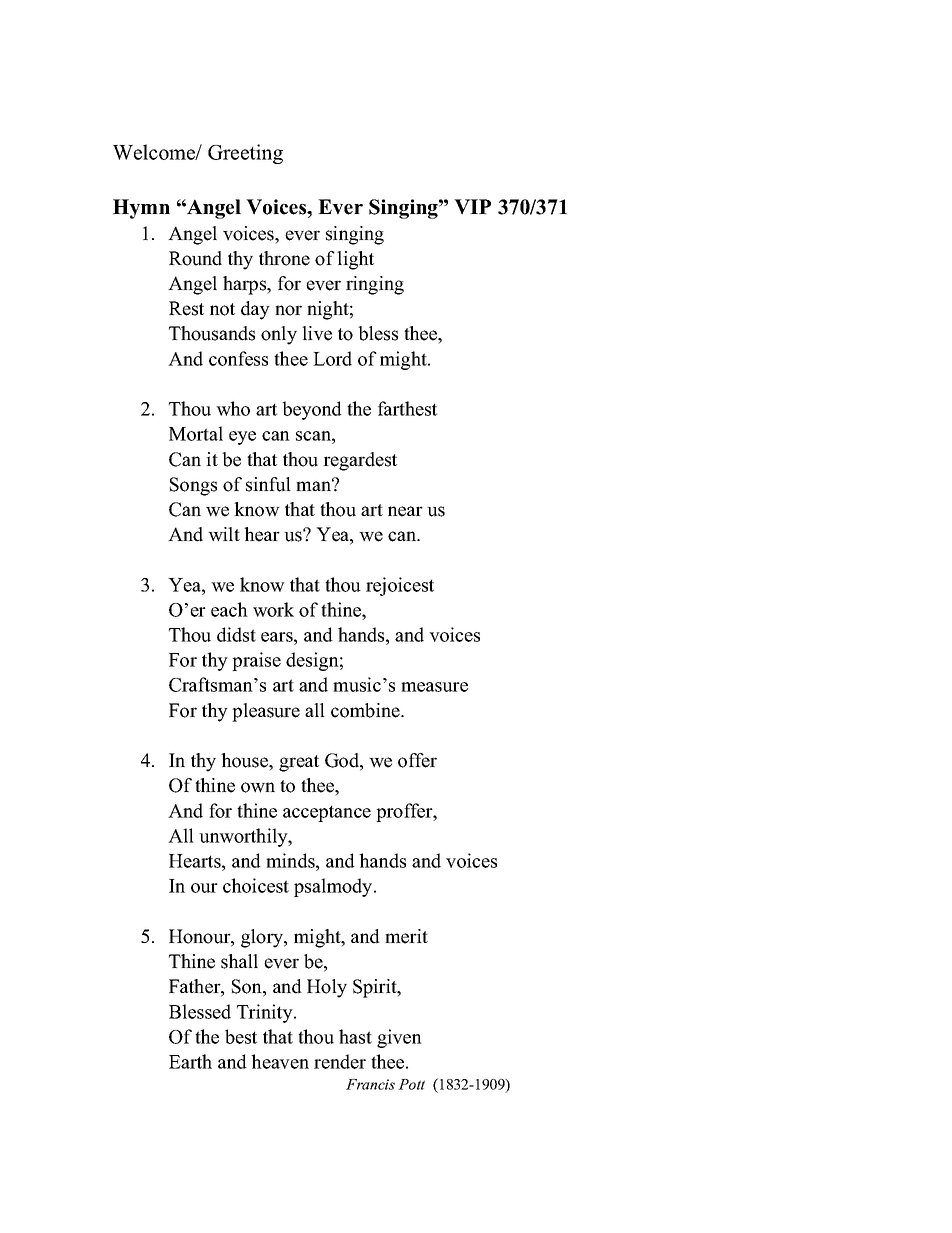  Describe the element at coordinates (312, 410) in the screenshot. I see `beyond` at that location.
